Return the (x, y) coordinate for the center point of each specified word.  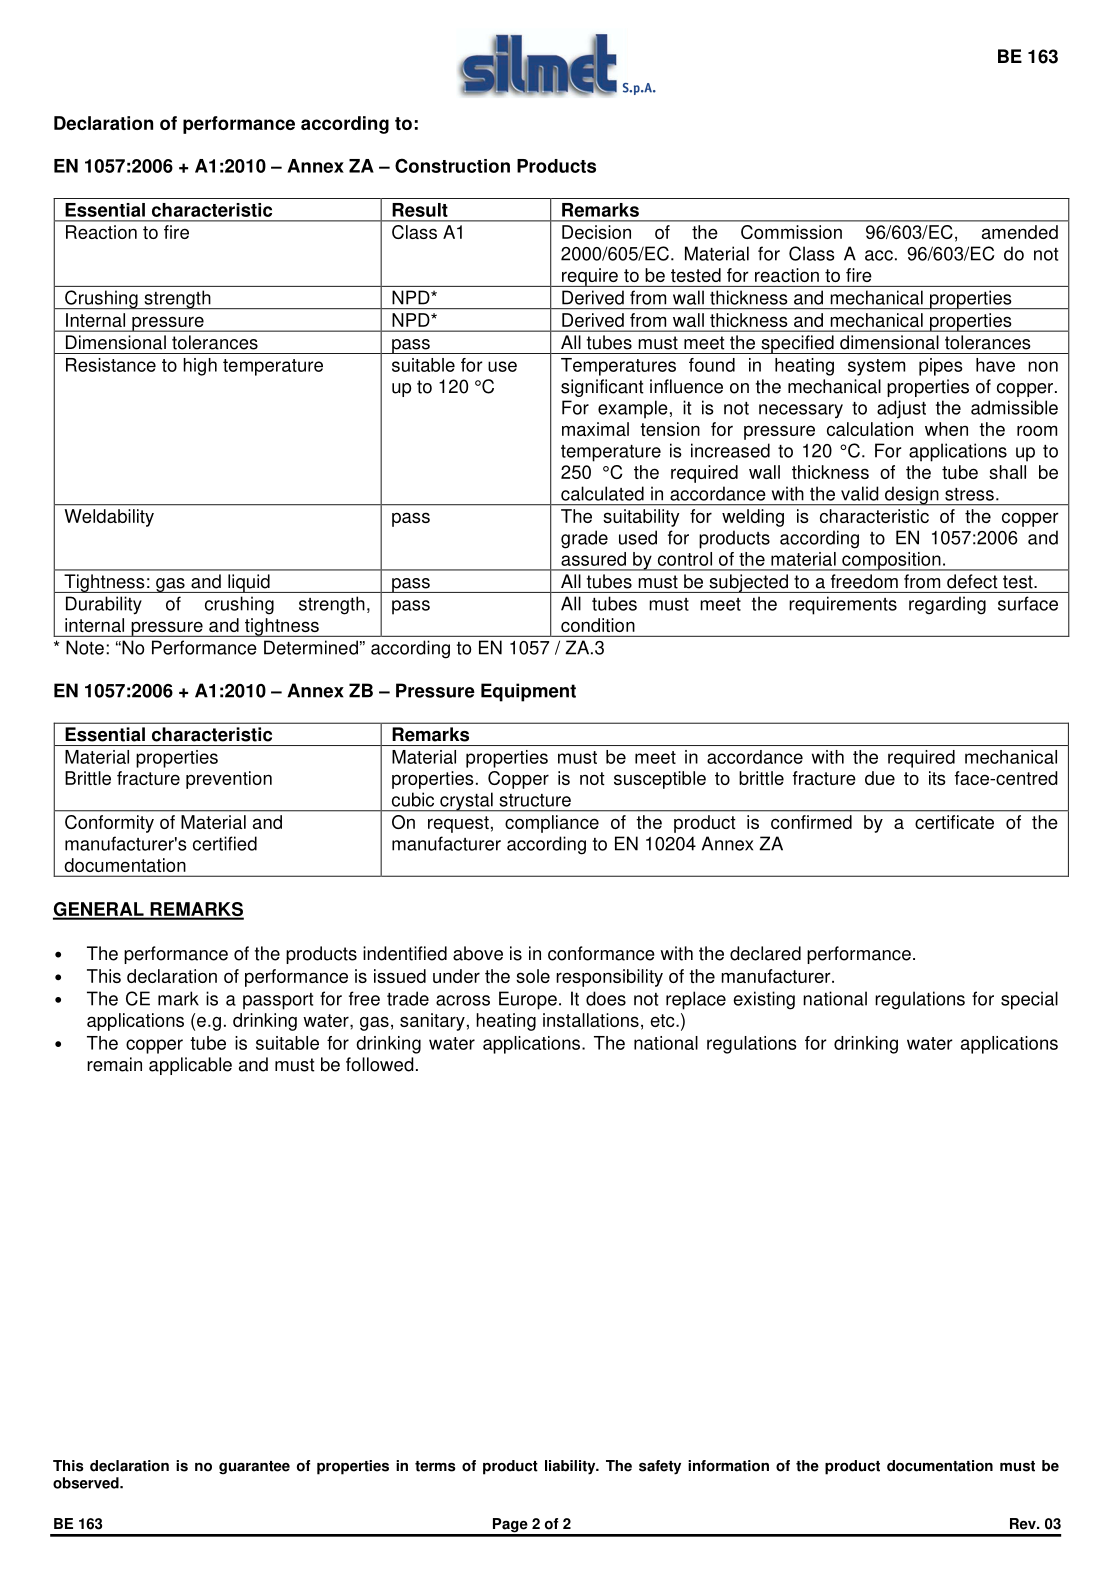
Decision (596, 232)
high (200, 367)
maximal (595, 429)
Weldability (109, 518)
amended (1020, 232)
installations (591, 1020)
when (946, 429)
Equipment (528, 692)
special (1029, 1000)
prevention (229, 780)
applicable (190, 1066)
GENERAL (99, 910)
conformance (601, 953)
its (937, 778)
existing (764, 1000)
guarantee (254, 1468)
